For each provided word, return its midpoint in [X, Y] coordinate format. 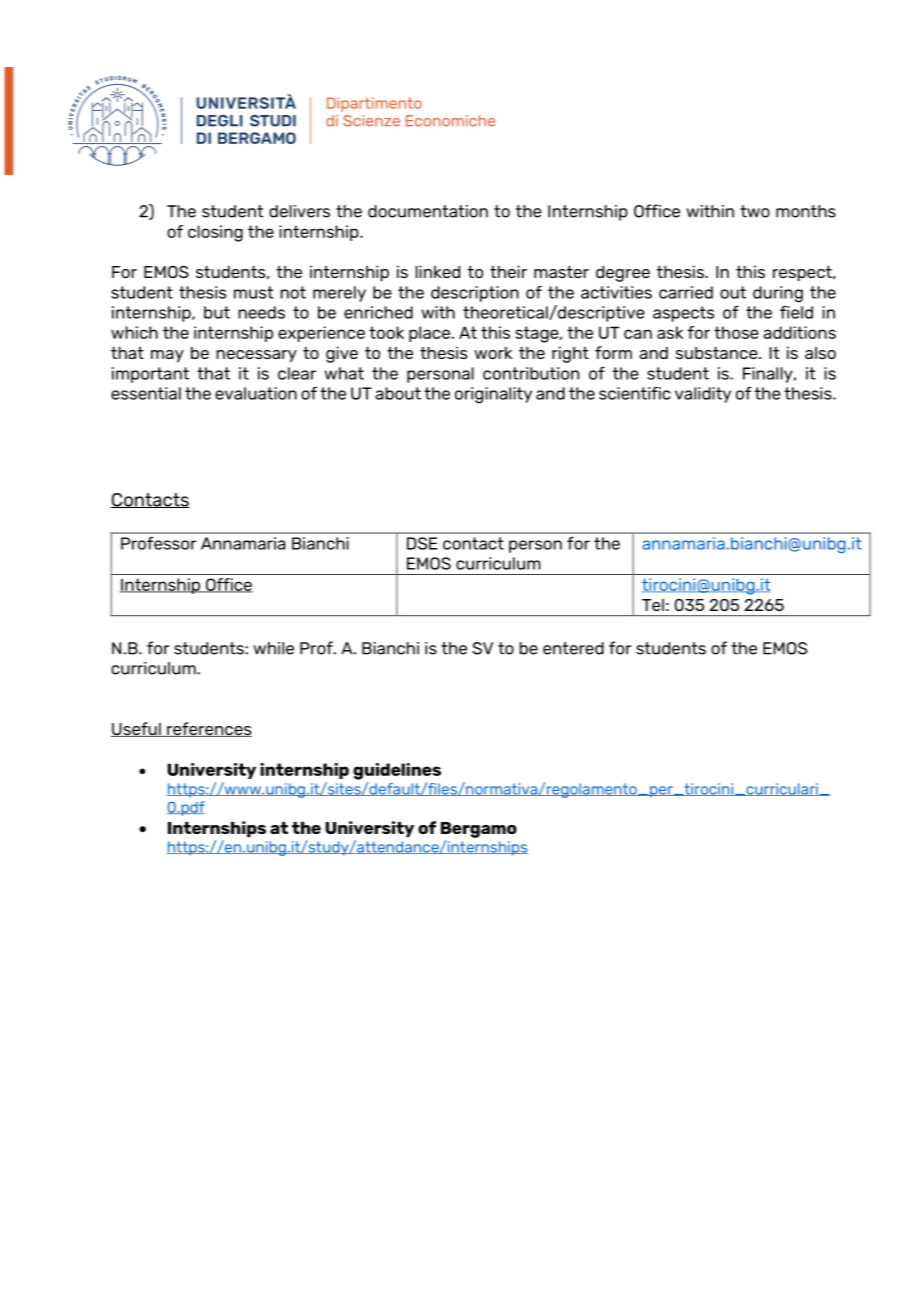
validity [703, 395]
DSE [422, 543]
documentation [428, 211]
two [755, 211]
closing [215, 233]
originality [493, 395]
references [208, 729]
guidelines [397, 771]
